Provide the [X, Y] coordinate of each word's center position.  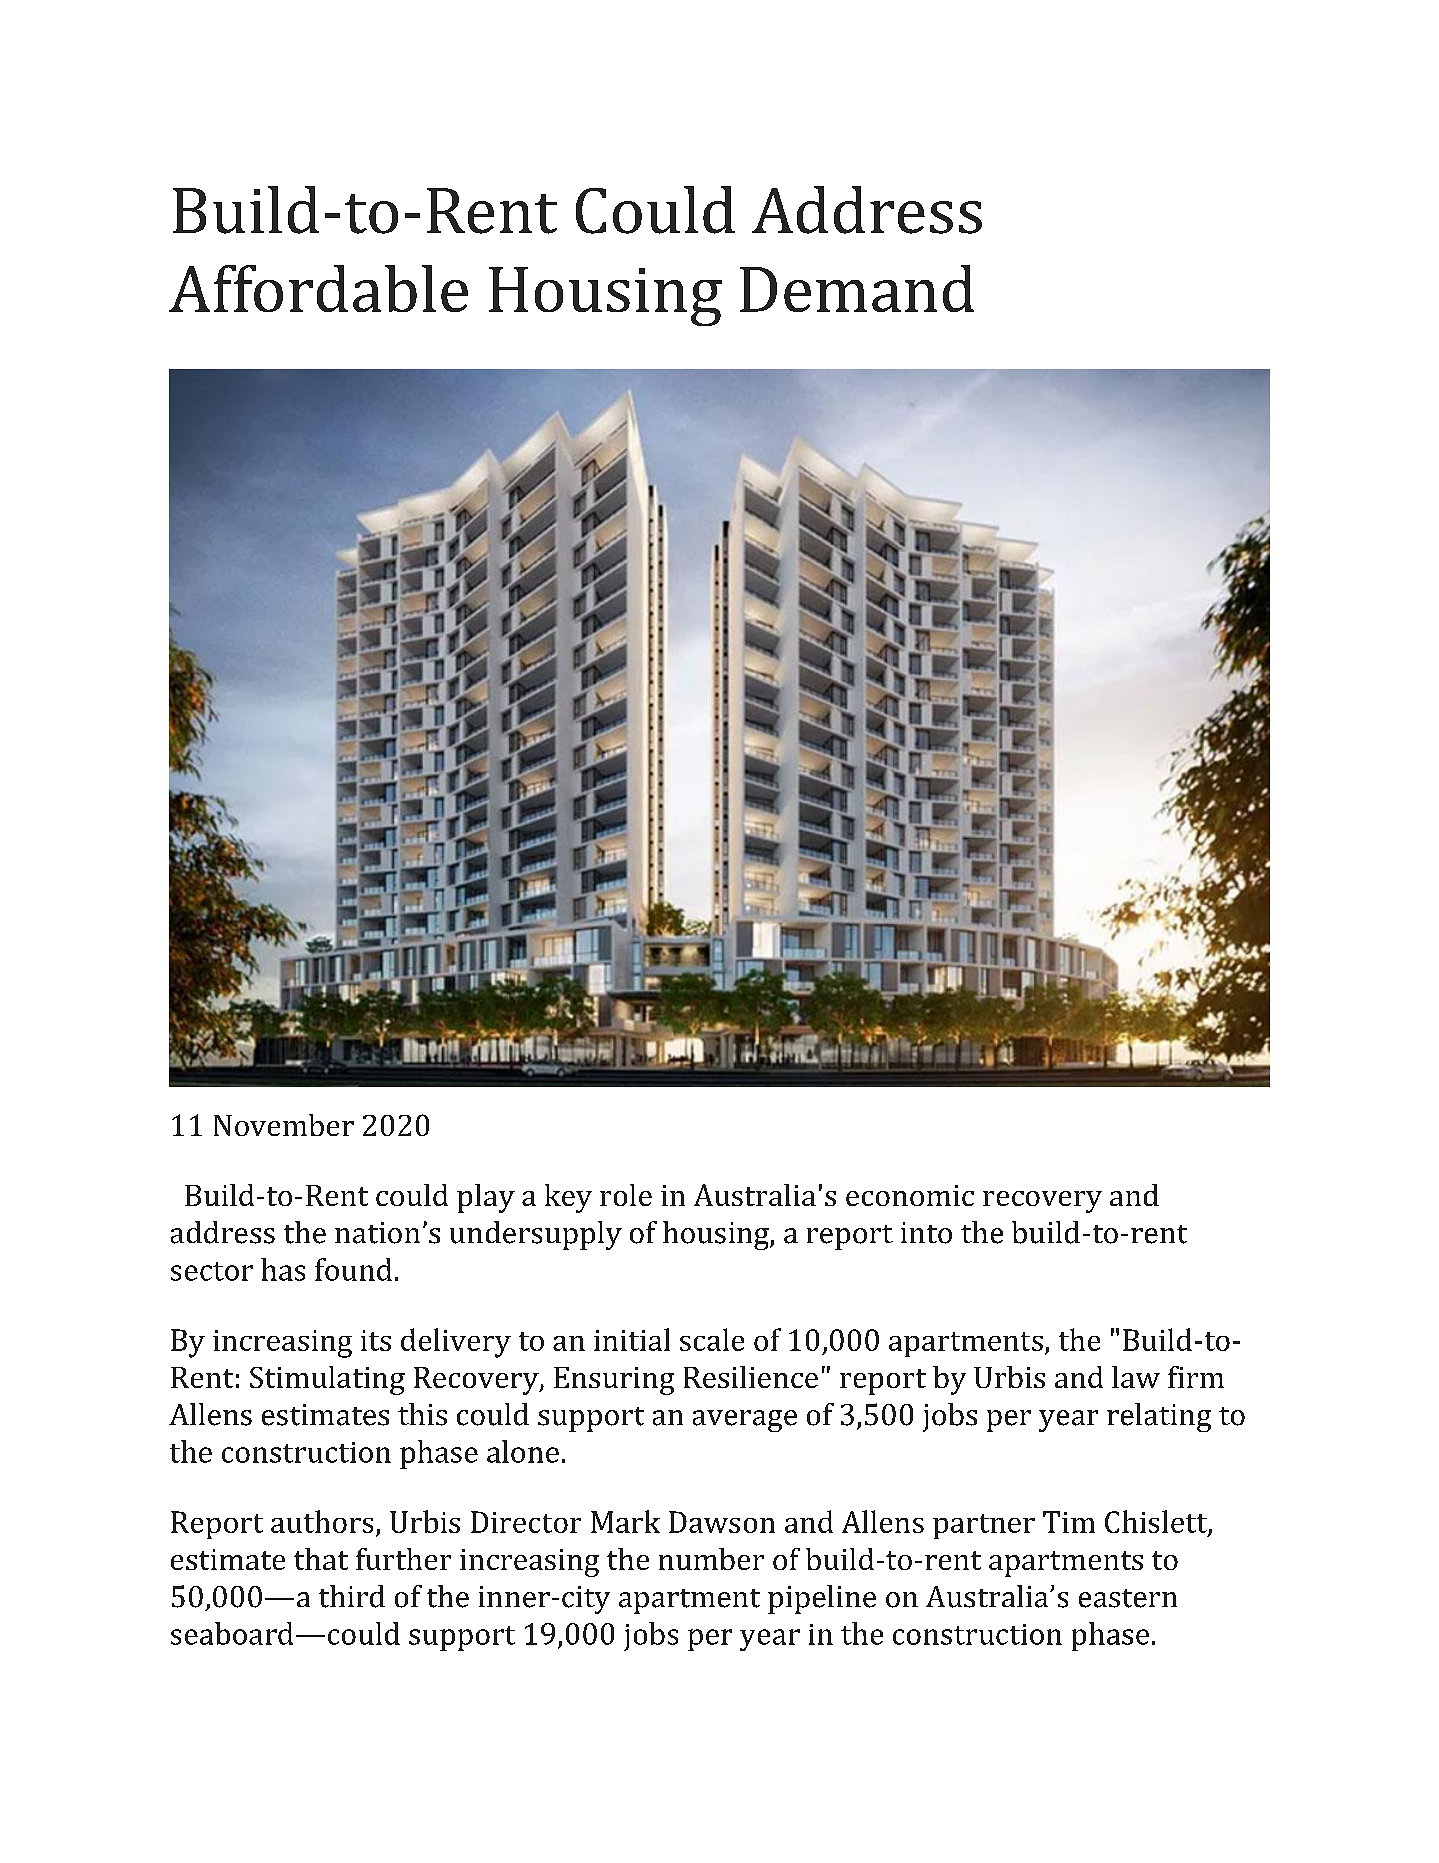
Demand [857, 288]
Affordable [318, 288]
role [626, 1195]
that [321, 1559]
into [926, 1233]
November [284, 1125]
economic [910, 1195]
